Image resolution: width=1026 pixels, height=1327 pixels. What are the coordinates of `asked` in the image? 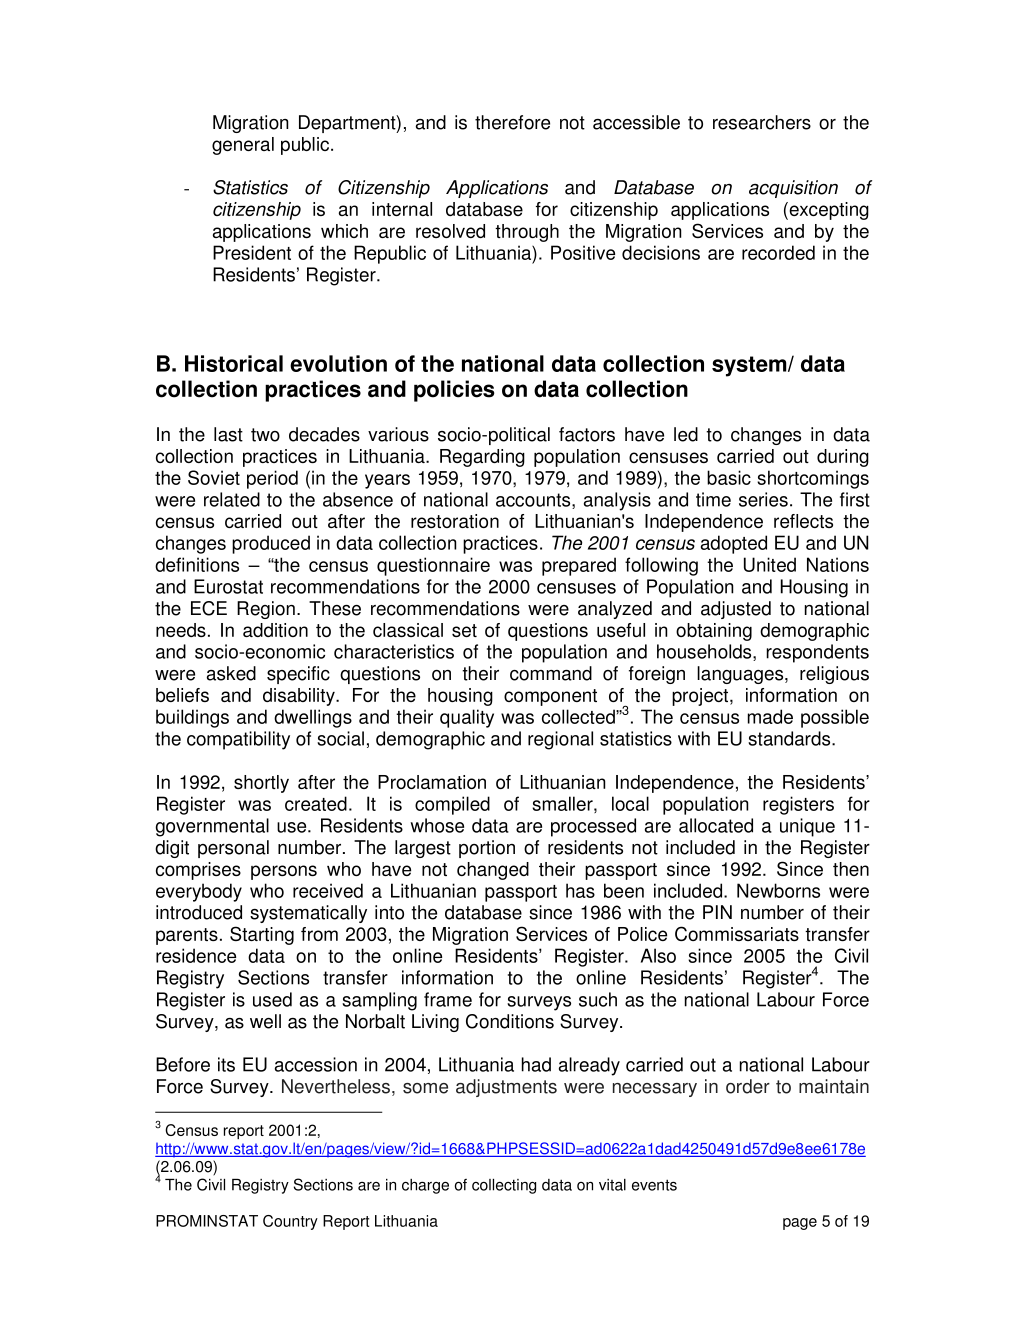 It's located at (231, 673).
